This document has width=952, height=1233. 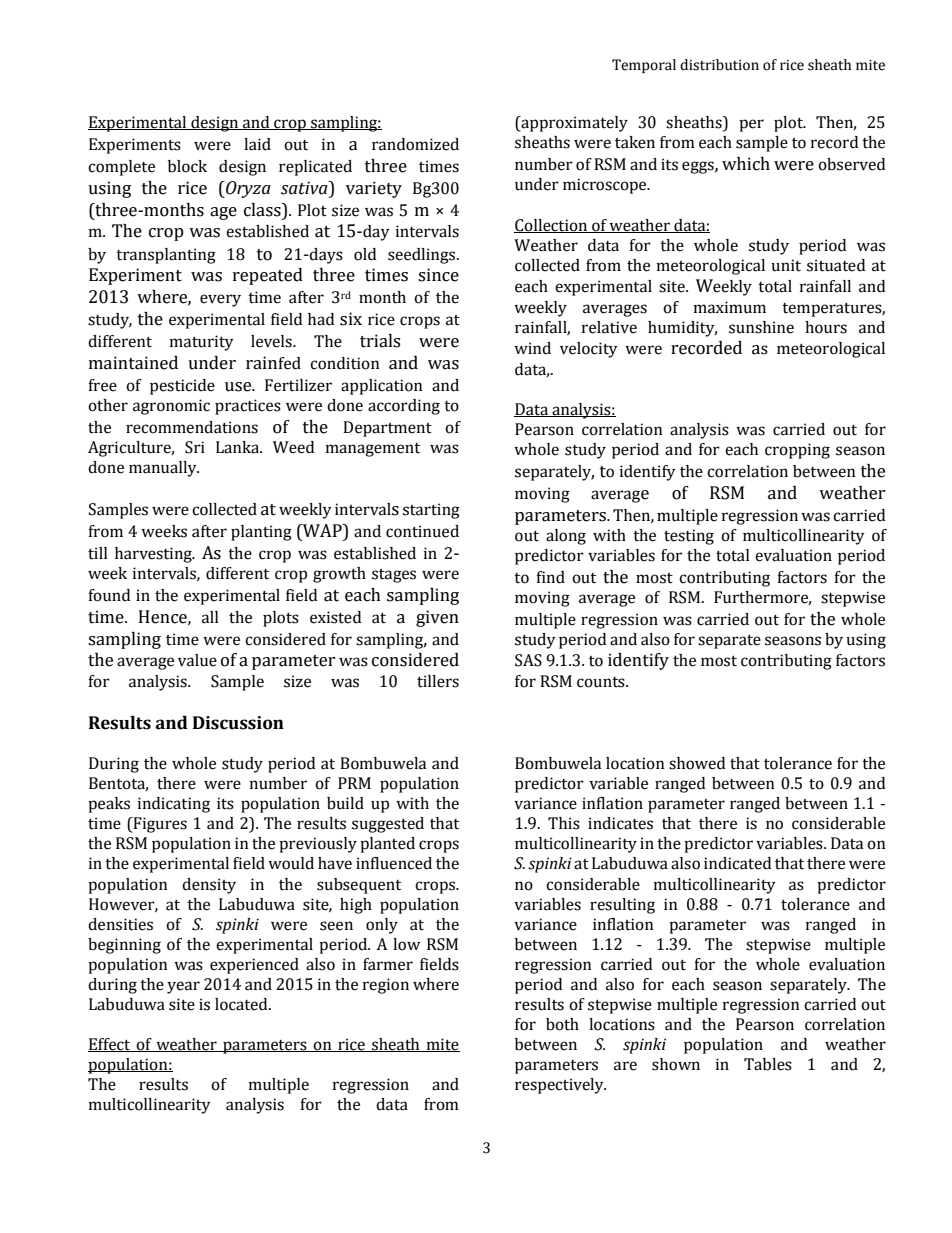 I want to click on harvesting, so click(x=154, y=555).
